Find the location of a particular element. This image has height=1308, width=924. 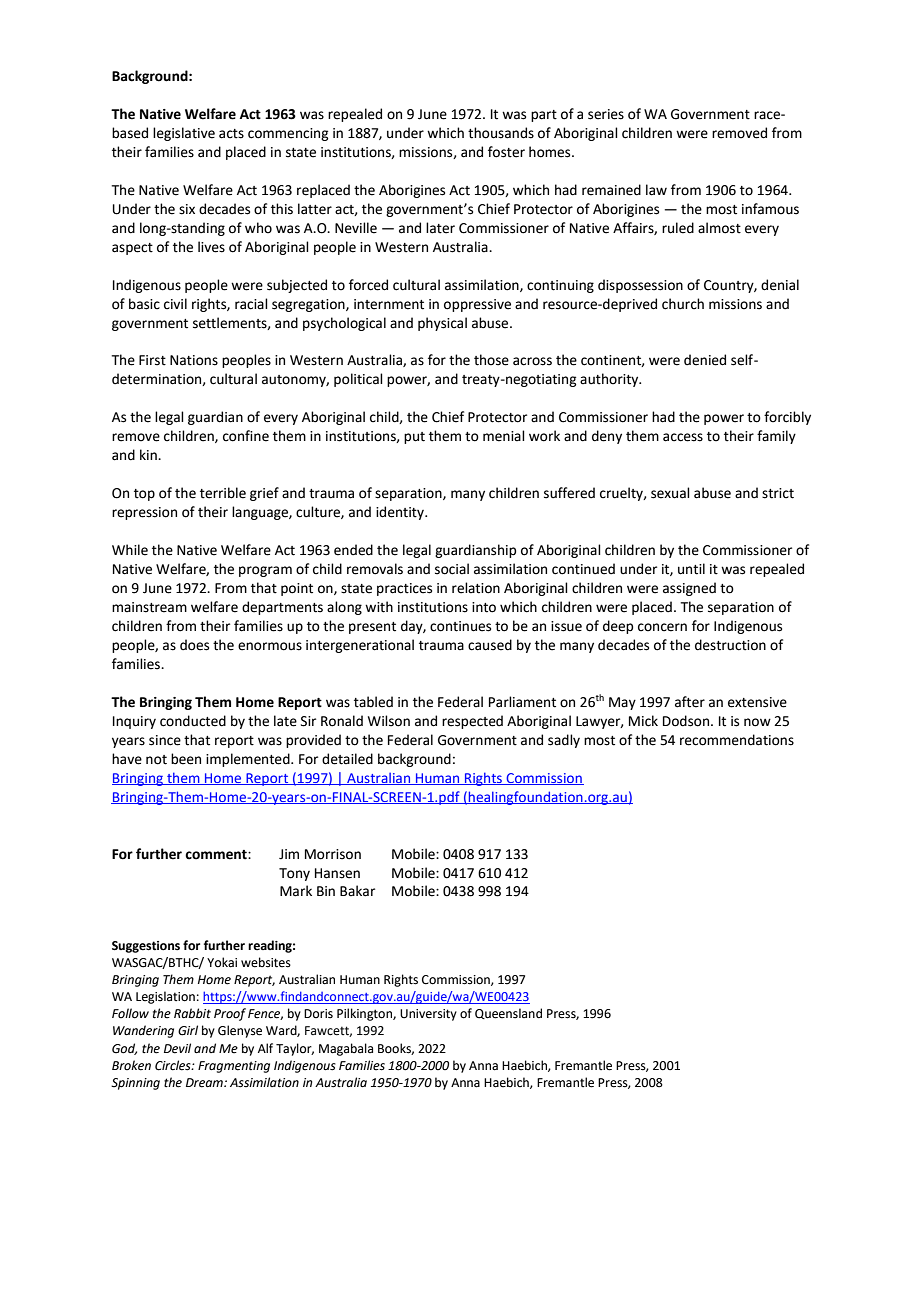

comment is located at coordinates (217, 855).
